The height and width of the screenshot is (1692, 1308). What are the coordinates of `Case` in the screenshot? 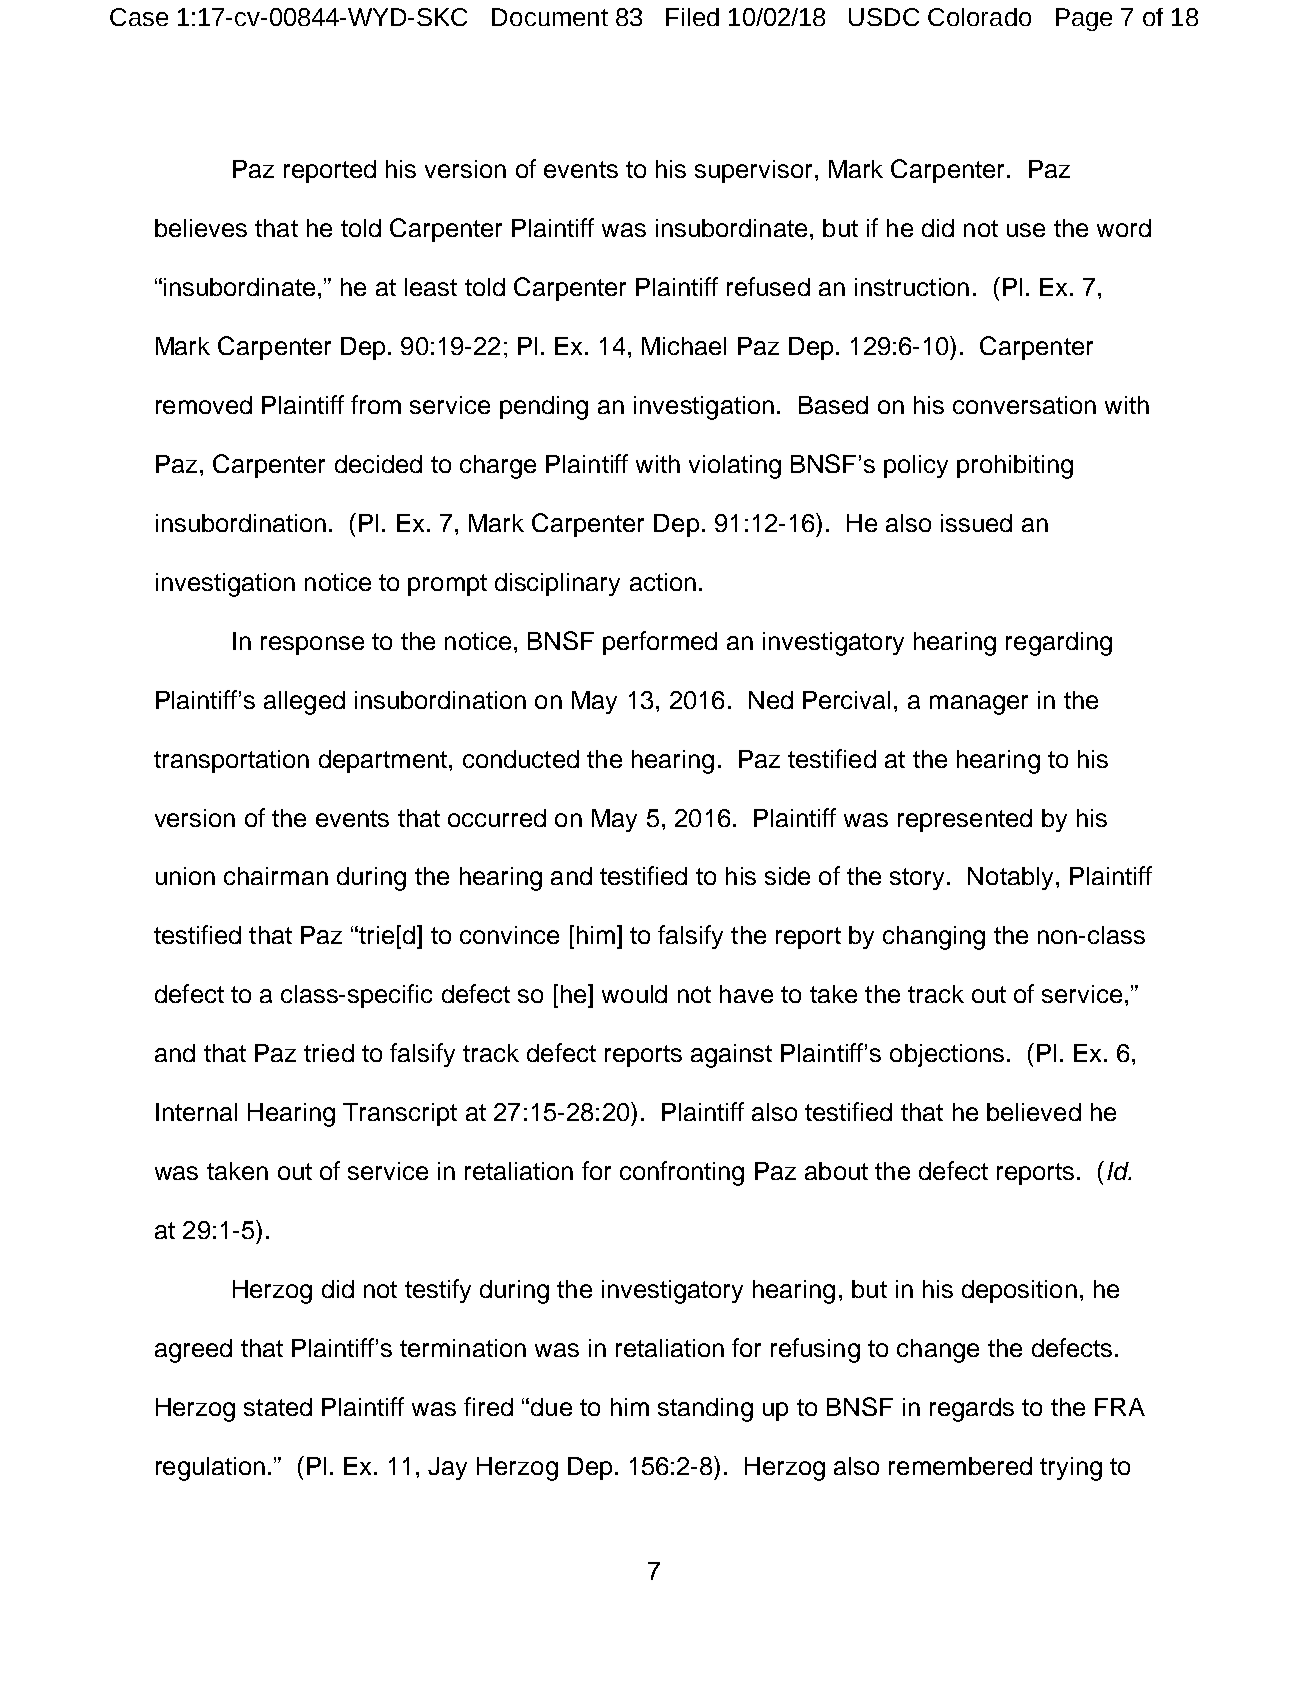 It's located at (139, 17).
